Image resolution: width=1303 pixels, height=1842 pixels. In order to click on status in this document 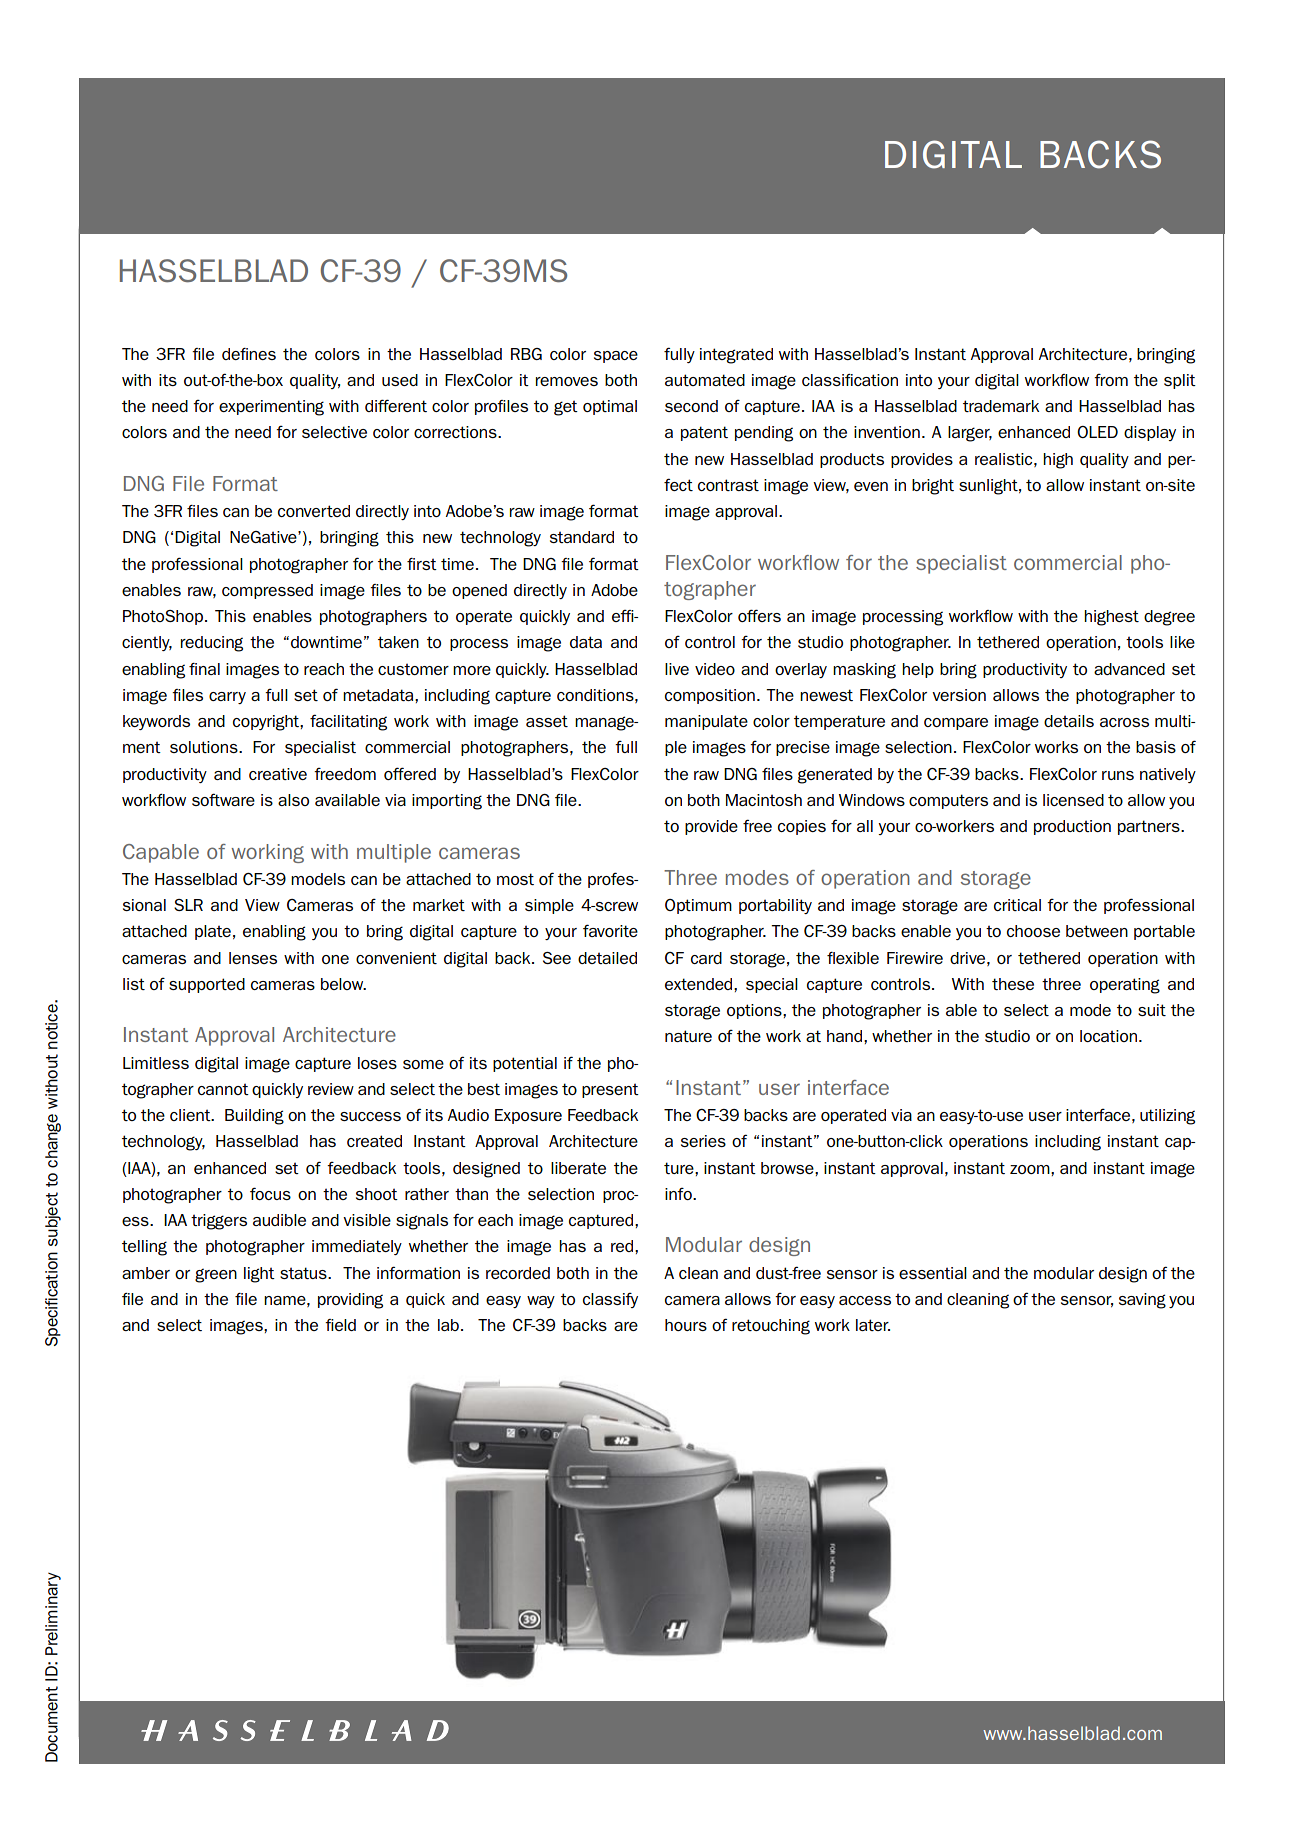, I will do `click(304, 1273)`.
